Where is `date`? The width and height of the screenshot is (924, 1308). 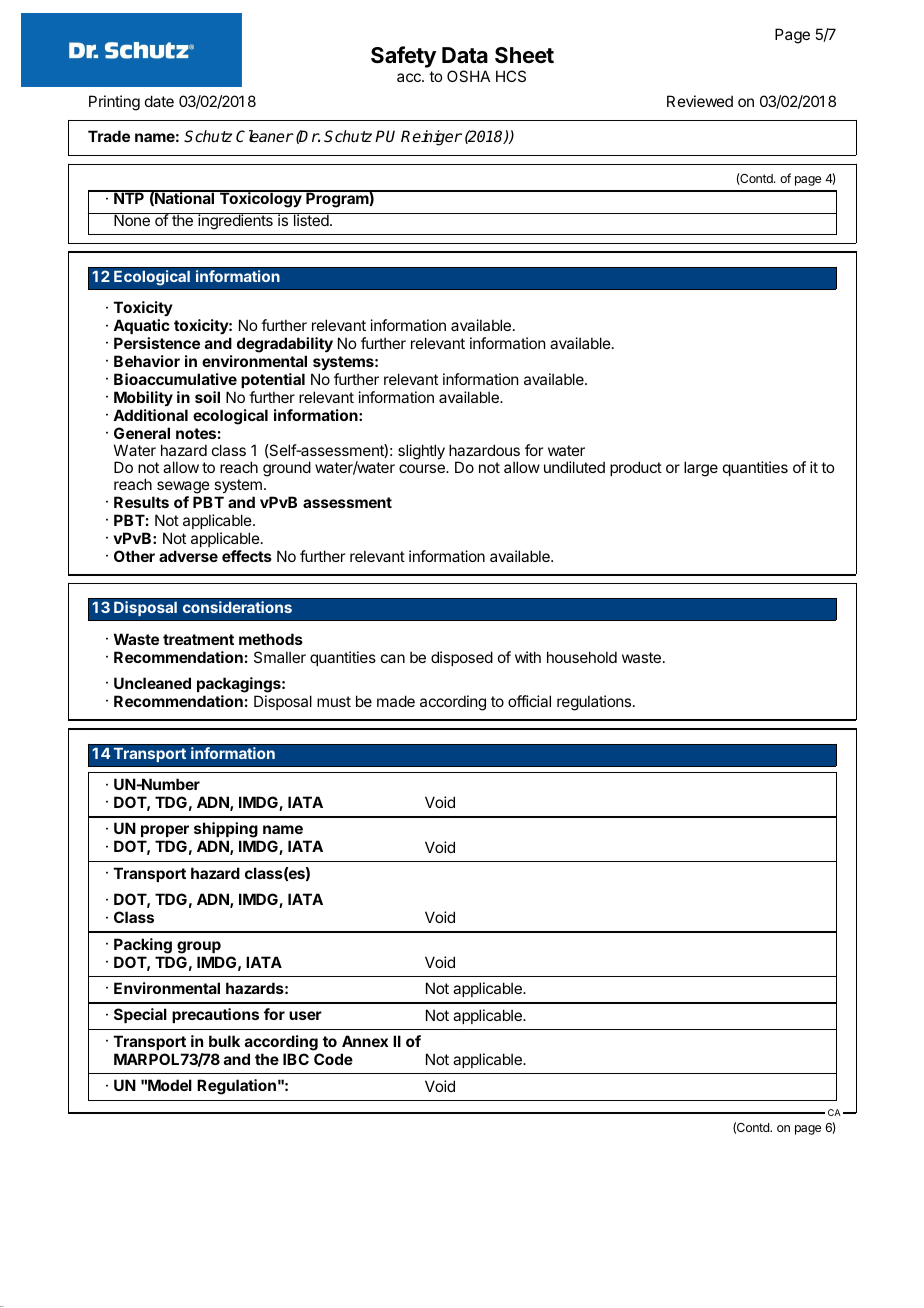
date is located at coordinates (159, 101).
